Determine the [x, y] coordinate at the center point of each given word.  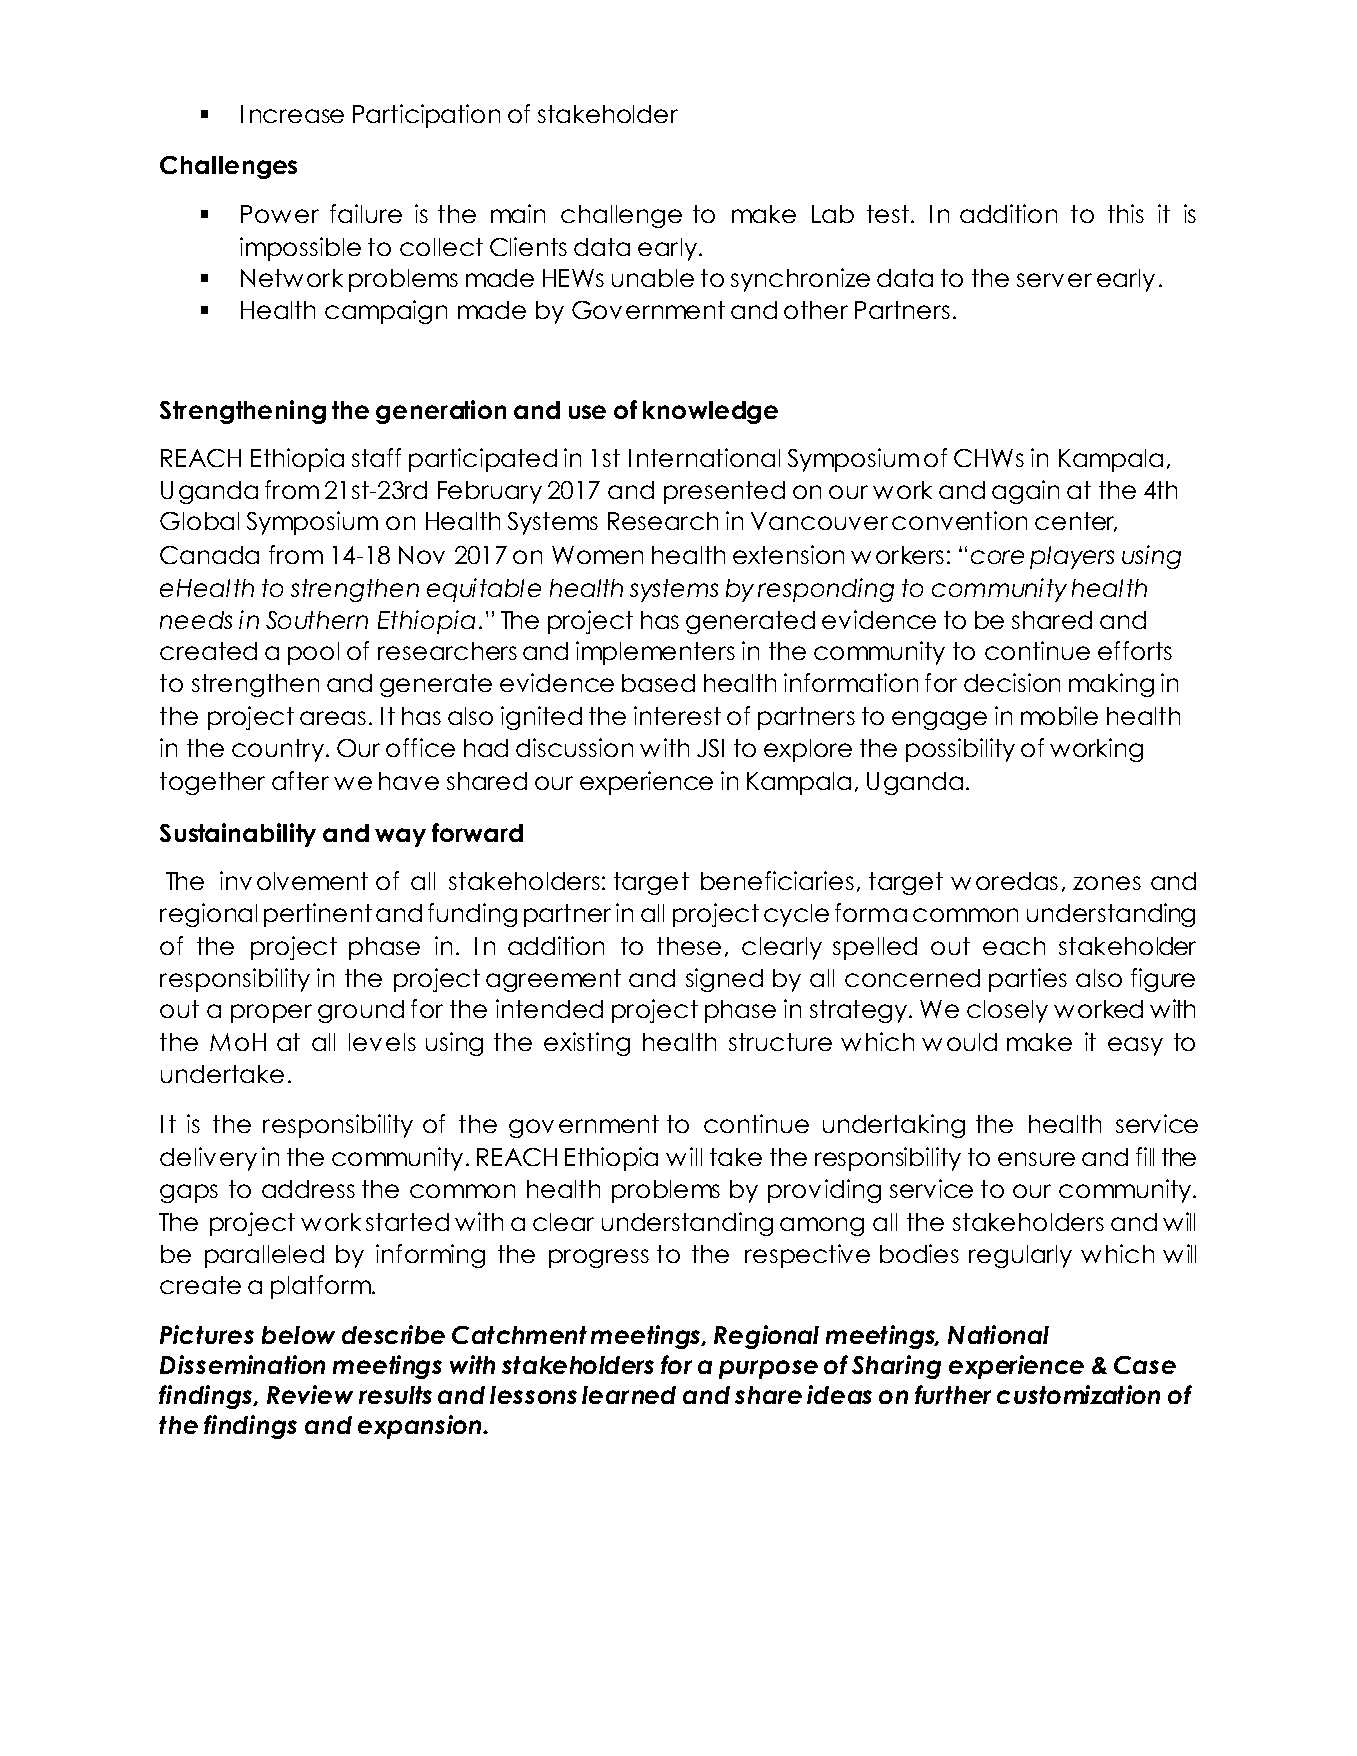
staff [376, 457]
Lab [833, 214]
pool [313, 653]
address [308, 1189]
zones [1107, 883]
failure [366, 213]
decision [1012, 682]
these [689, 946]
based [658, 683]
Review [310, 1394]
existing [587, 1044]
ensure [1036, 1159]
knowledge [710, 412]
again [1025, 492]
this [1126, 213]
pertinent [318, 915]
